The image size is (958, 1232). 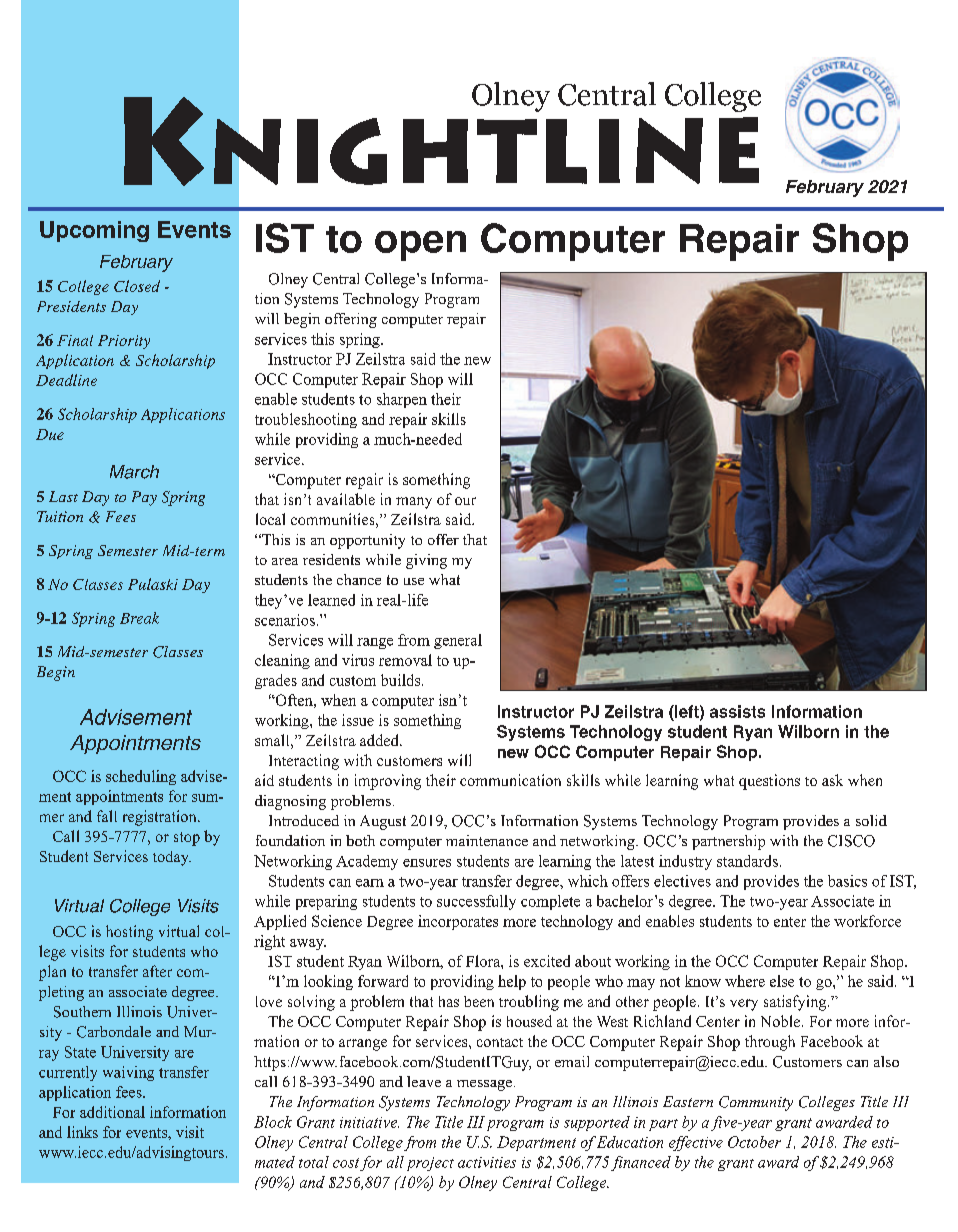 I want to click on assists, so click(x=737, y=711).
